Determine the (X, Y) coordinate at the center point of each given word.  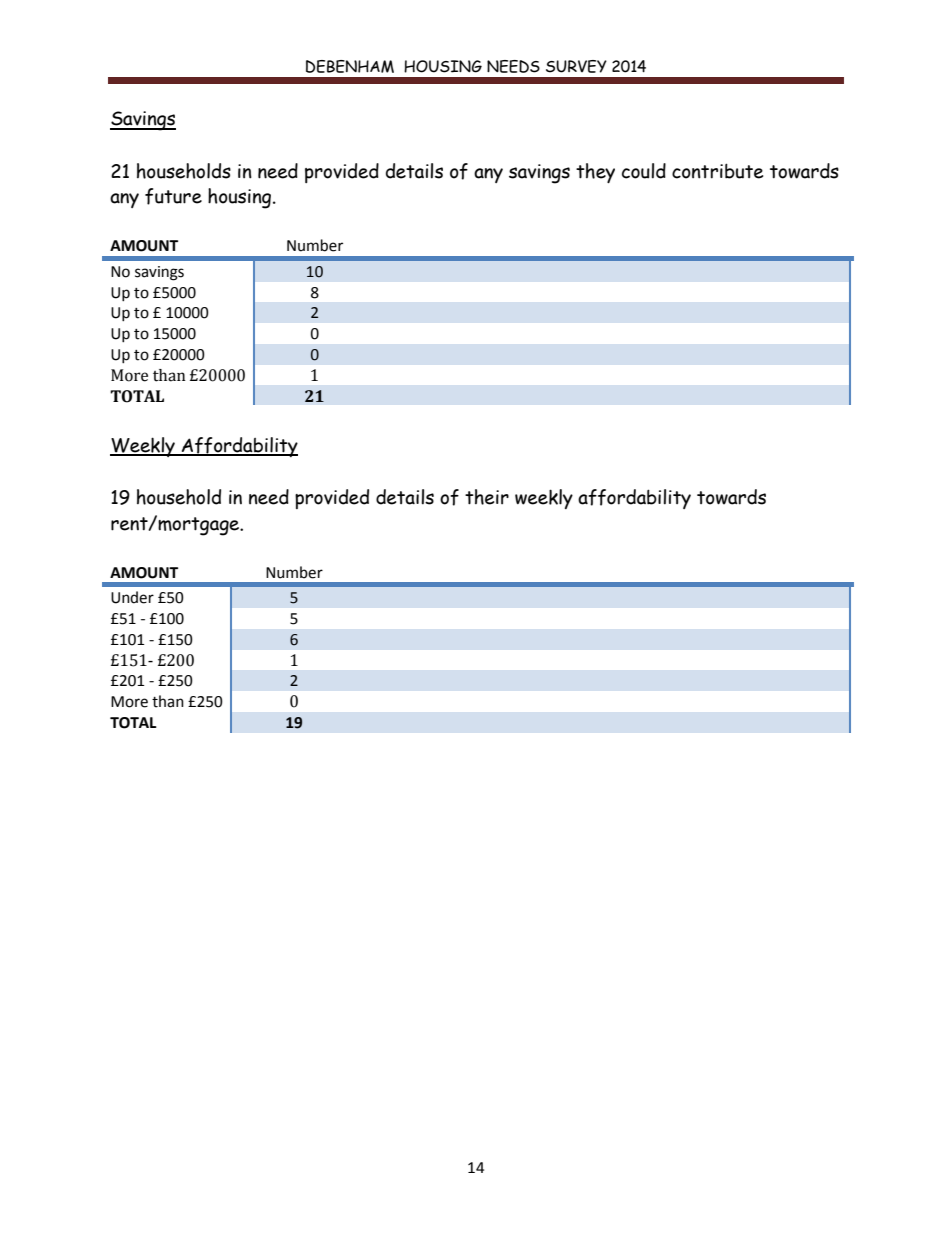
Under (132, 597)
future (173, 196)
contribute (717, 171)
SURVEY (576, 66)
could (644, 171)
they (595, 173)
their (487, 497)
